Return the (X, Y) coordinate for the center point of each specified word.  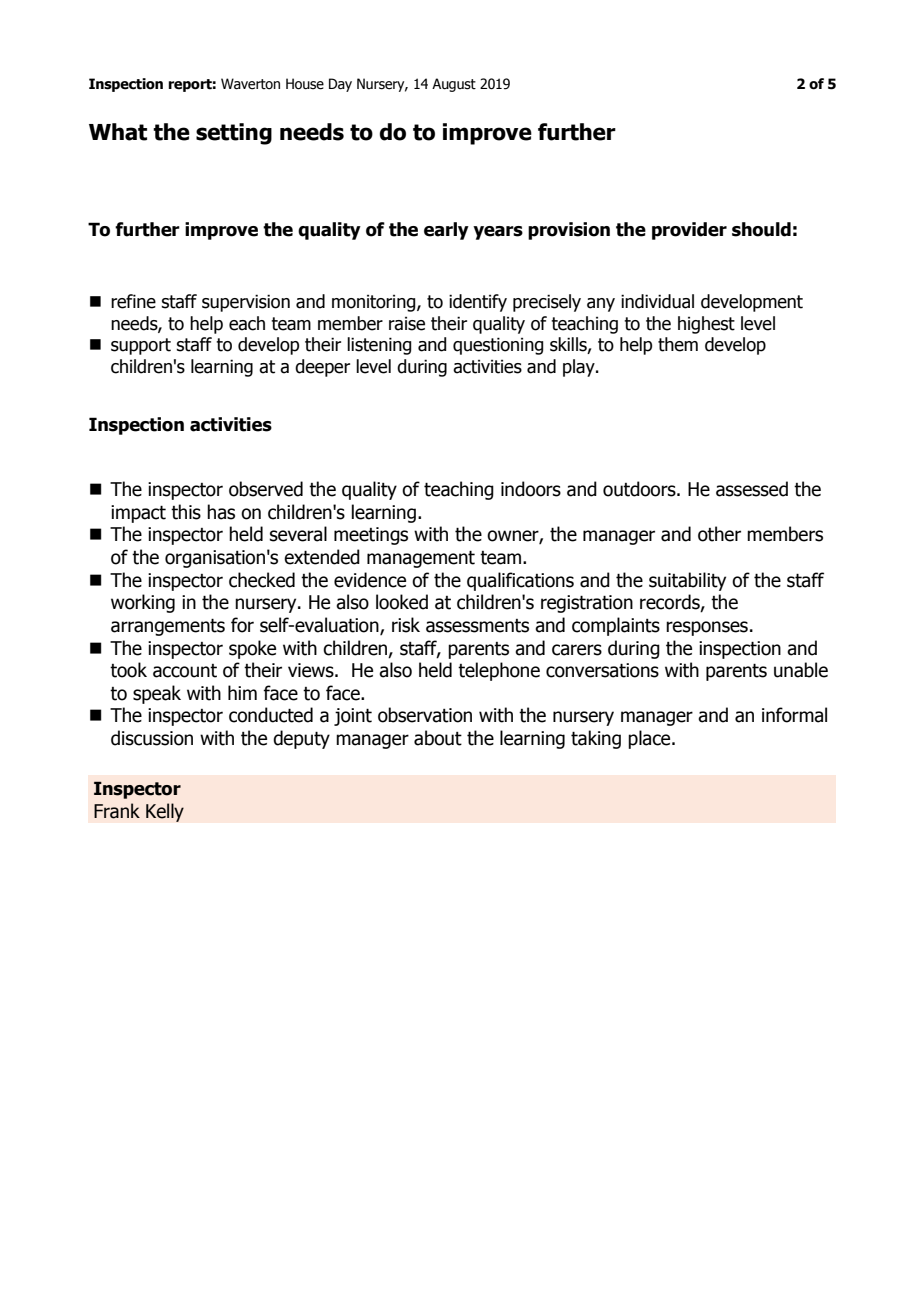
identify (478, 303)
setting (234, 134)
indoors (531, 489)
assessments (477, 626)
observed (266, 489)
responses (707, 628)
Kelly (165, 812)
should (761, 229)
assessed (752, 489)
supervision (246, 303)
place (650, 739)
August (454, 85)
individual (657, 301)
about (438, 738)
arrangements (168, 627)
